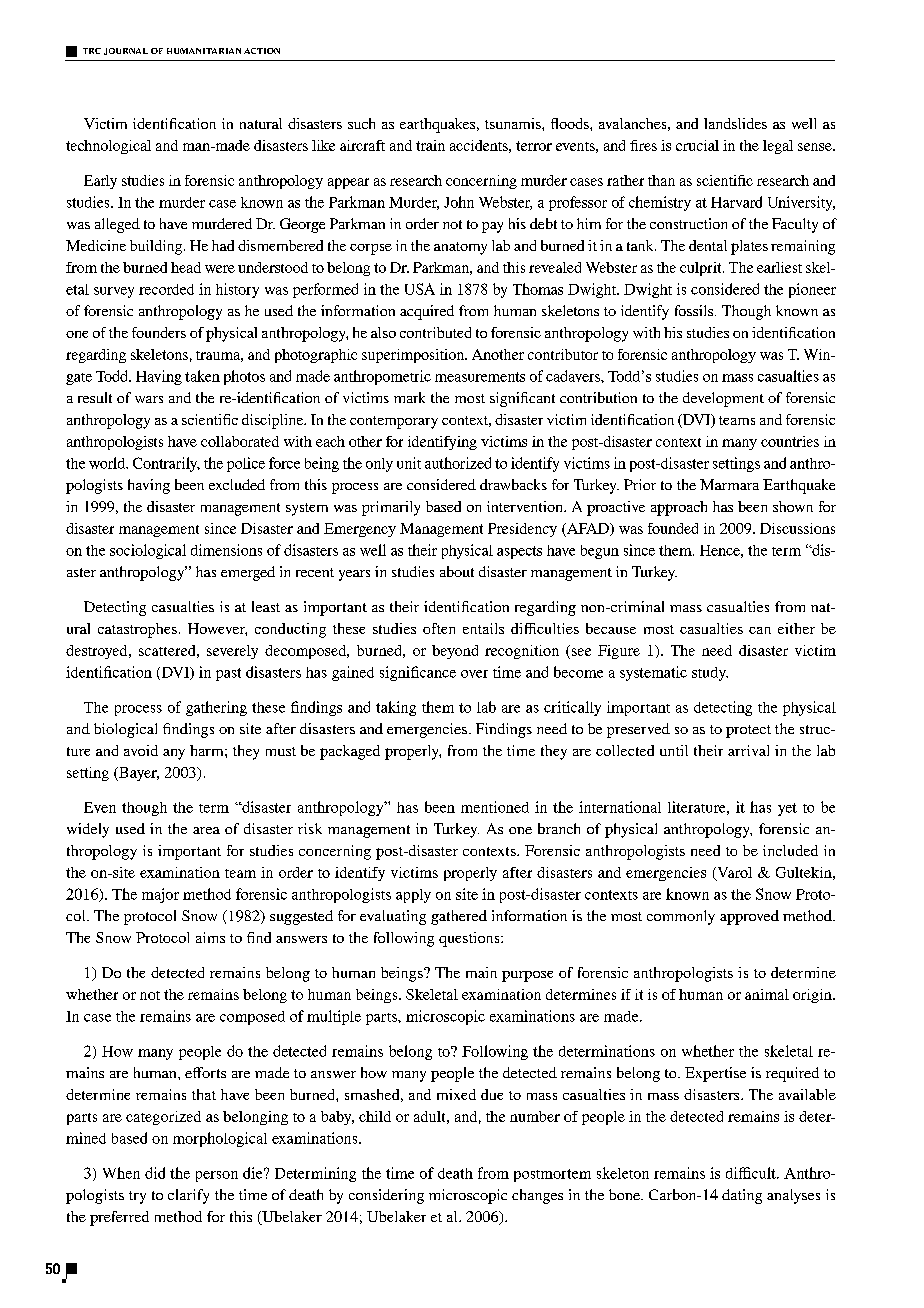 This screenshot has width=924, height=1308. Describe the element at coordinates (166, 464) in the screenshot. I see `Contrarily` at that location.
